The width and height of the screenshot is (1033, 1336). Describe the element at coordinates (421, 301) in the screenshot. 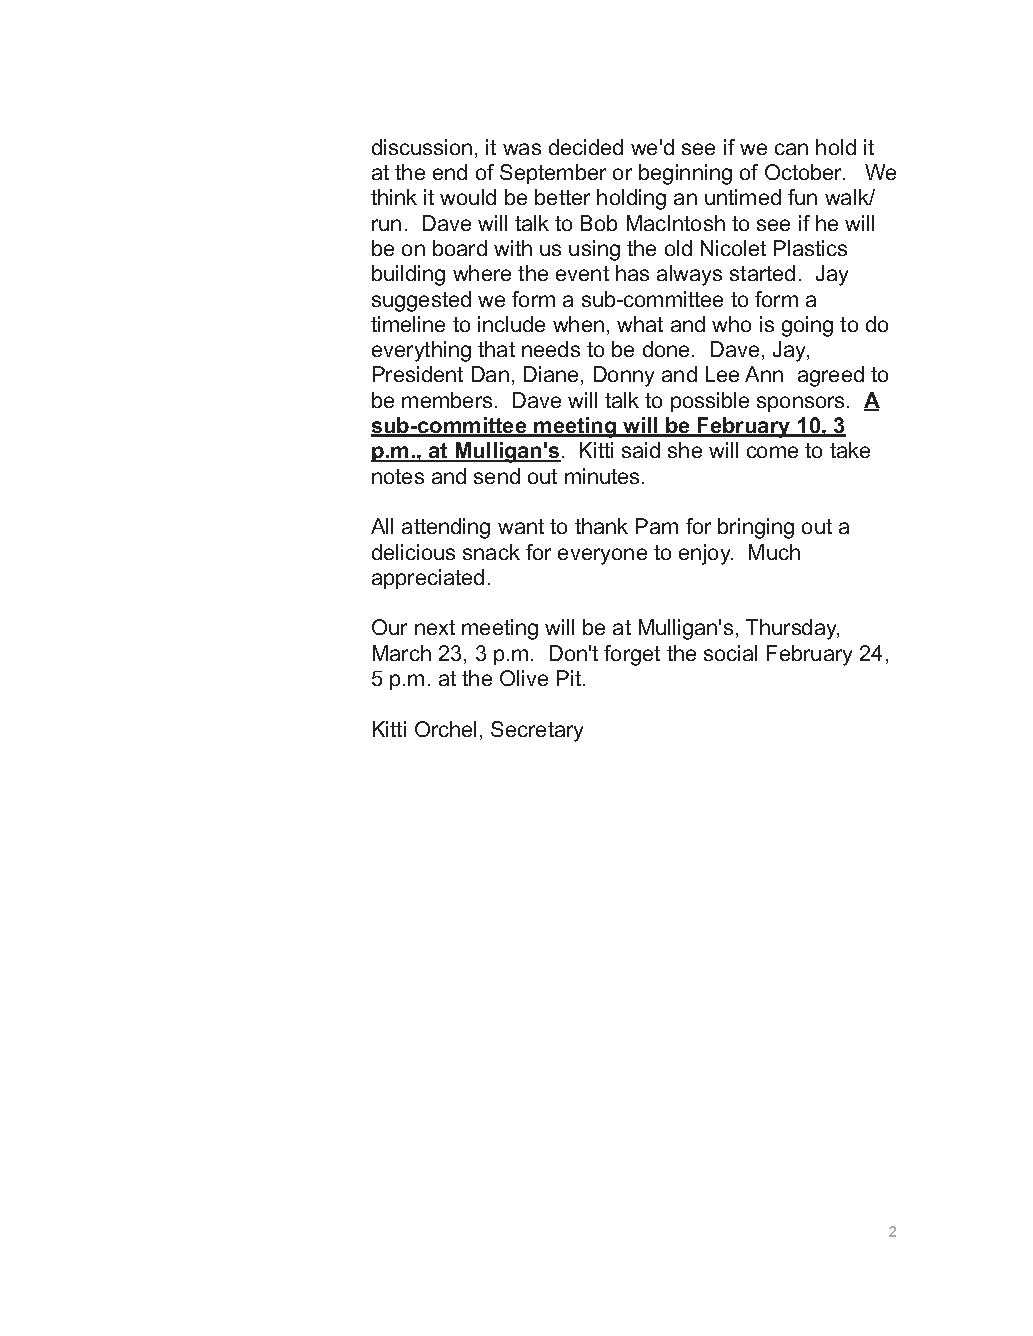

I see `suggested` at that location.
